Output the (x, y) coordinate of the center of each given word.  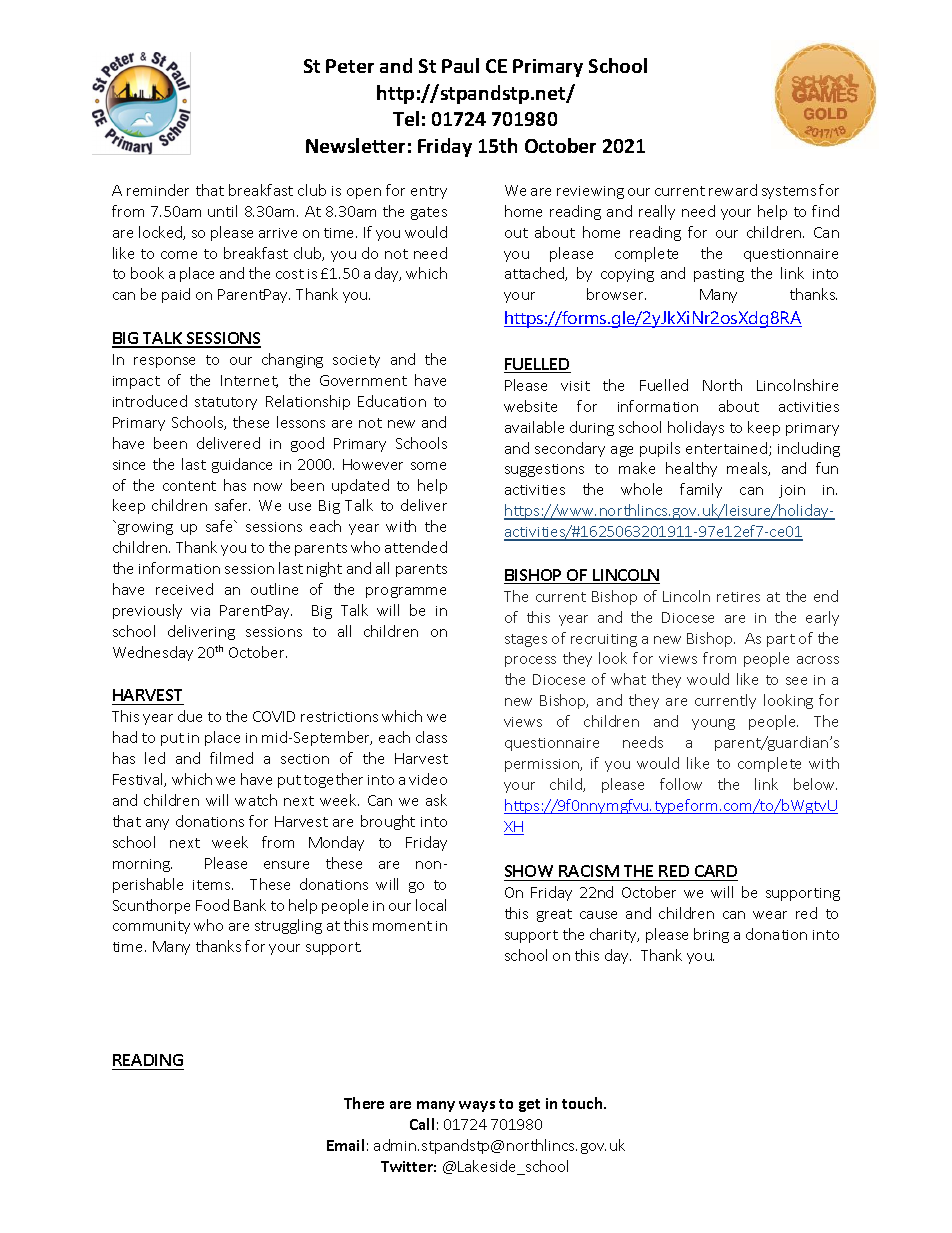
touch (583, 1103)
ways (477, 1106)
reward (733, 190)
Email (345, 1145)
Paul (460, 65)
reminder (158, 190)
